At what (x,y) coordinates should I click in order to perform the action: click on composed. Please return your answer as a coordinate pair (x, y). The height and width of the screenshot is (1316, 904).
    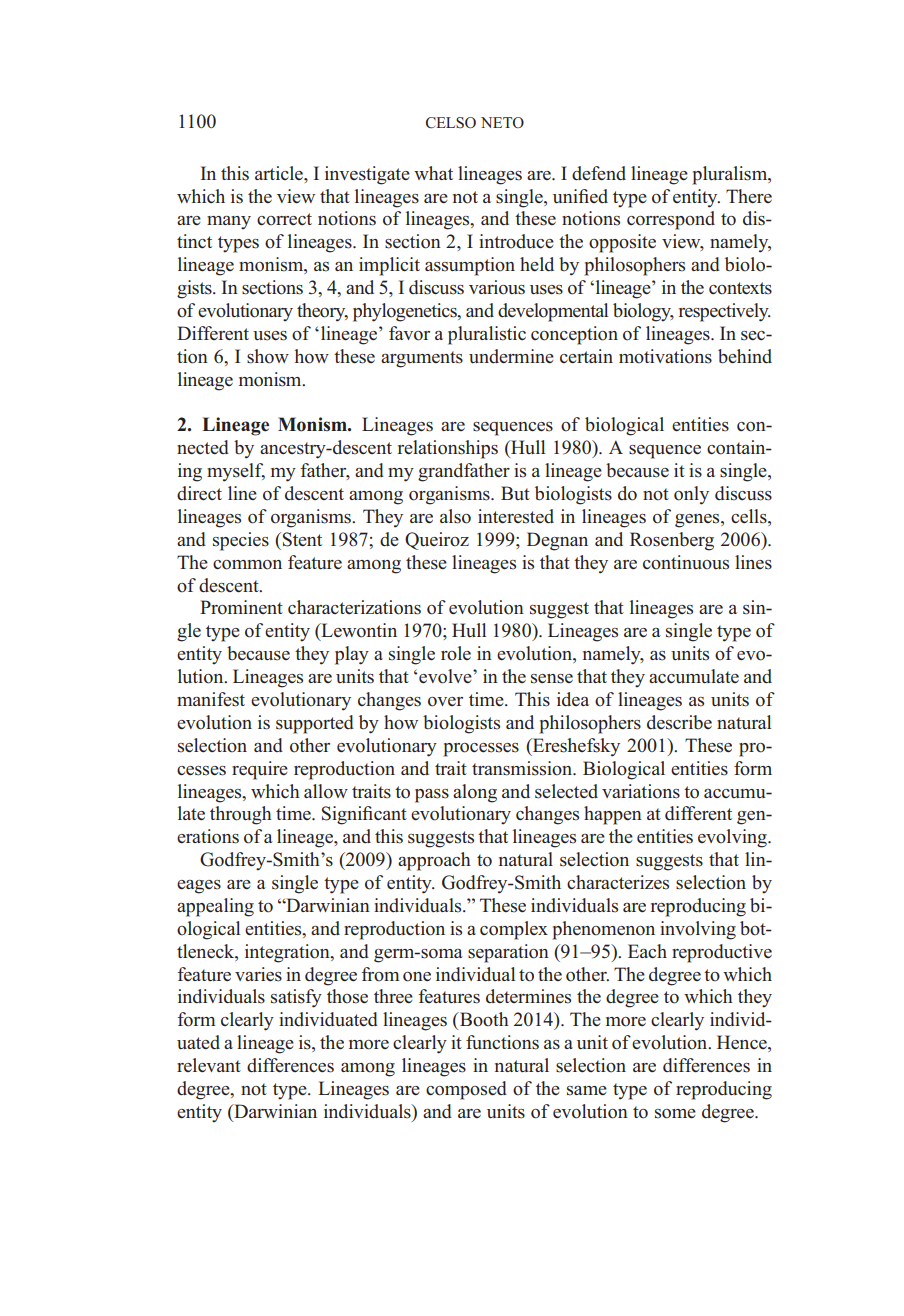
    Looking at the image, I should click on (466, 1090).
